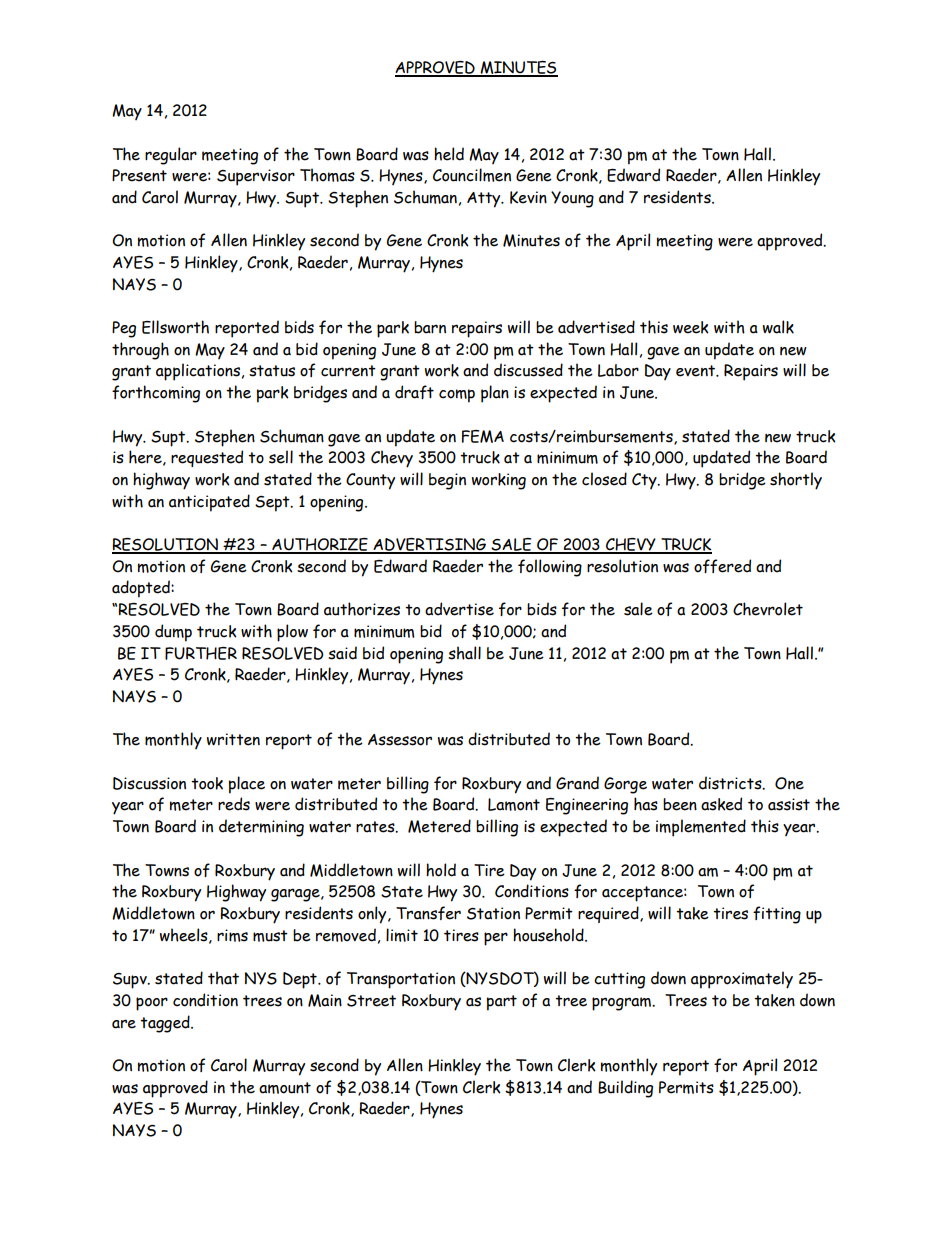 The width and height of the document is (952, 1233). I want to click on part, so click(502, 1003).
